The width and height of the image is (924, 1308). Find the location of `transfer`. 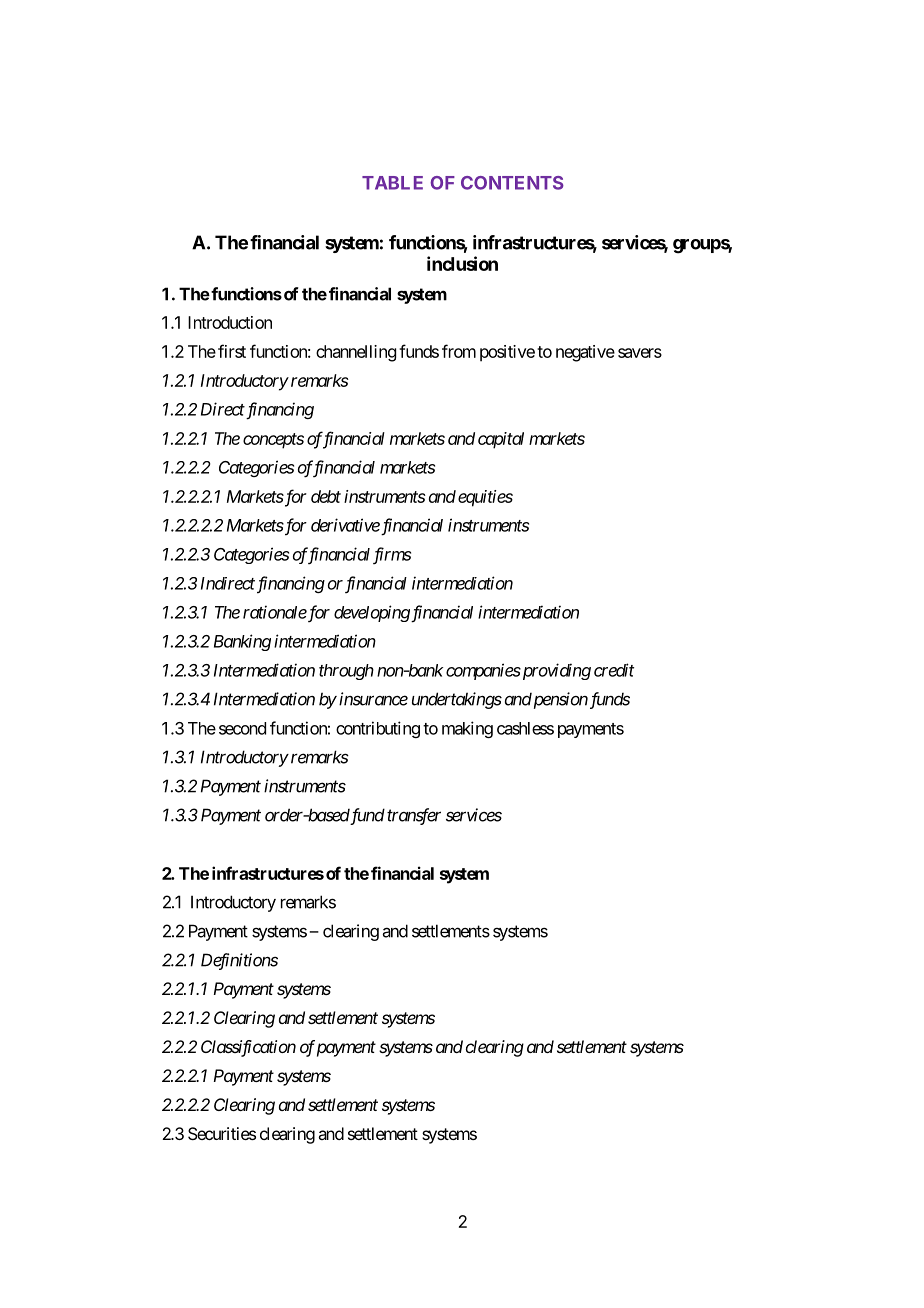

transfer is located at coordinates (414, 816).
